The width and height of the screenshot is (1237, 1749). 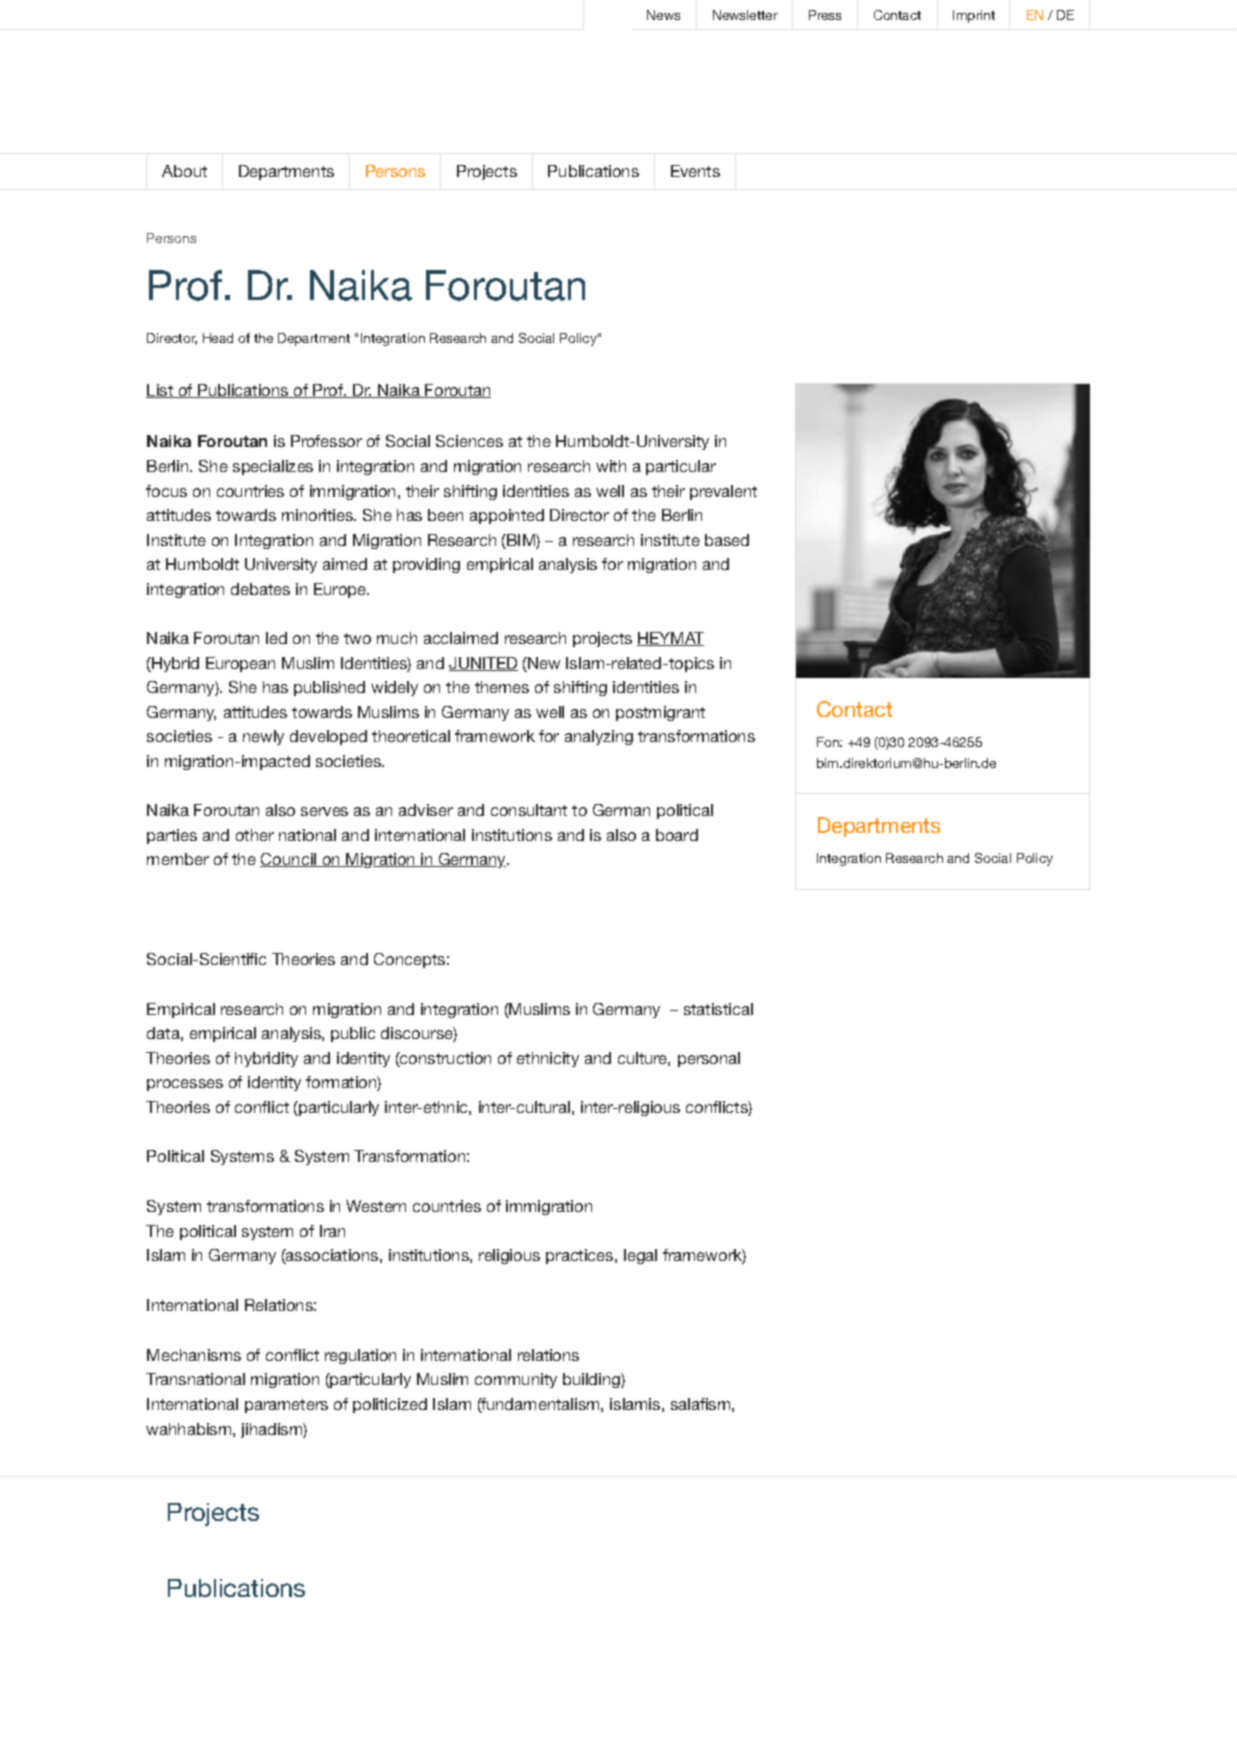 What do you see at coordinates (263, 737) in the screenshot?
I see `newly` at bounding box center [263, 737].
